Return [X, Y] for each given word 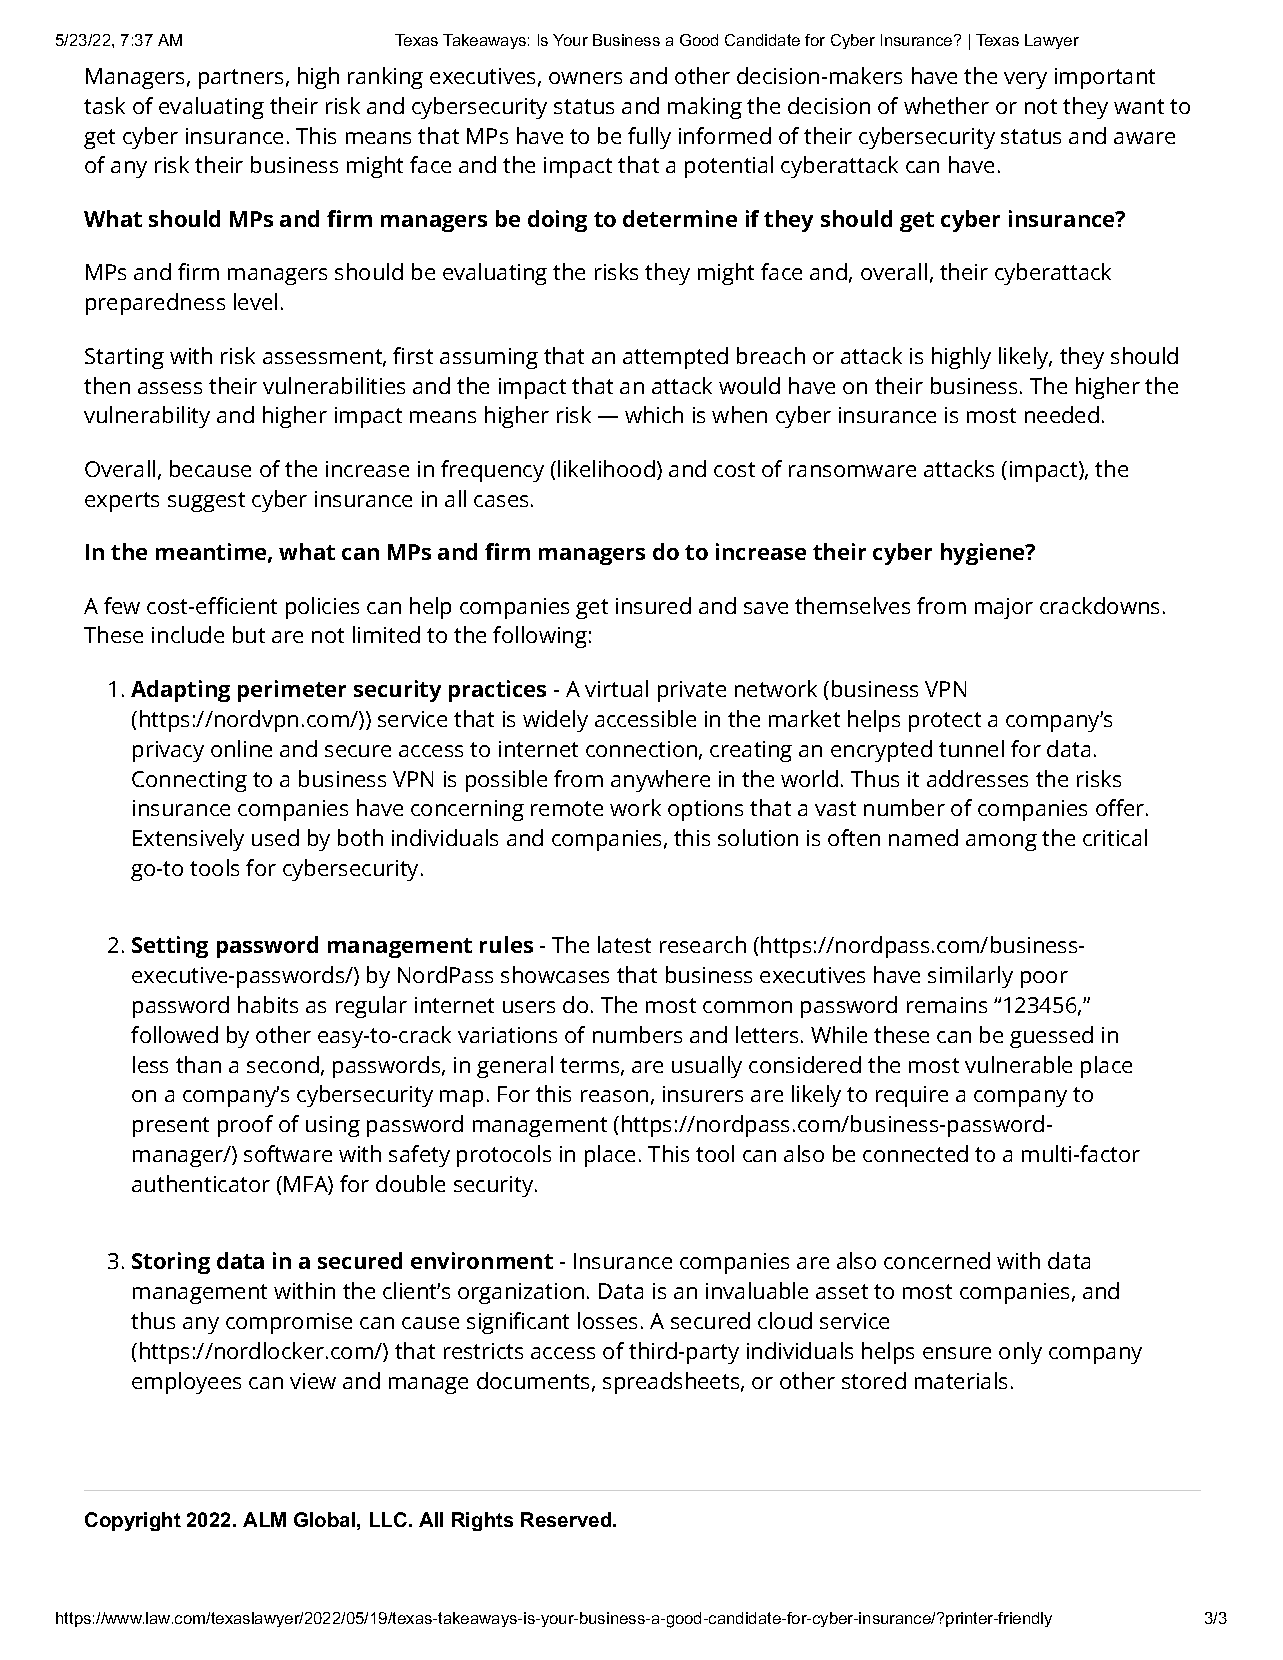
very [1025, 80]
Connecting [189, 781]
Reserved [566, 1519]
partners [241, 79]
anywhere [660, 781]
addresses [977, 778]
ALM [264, 1519]
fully [649, 138]
